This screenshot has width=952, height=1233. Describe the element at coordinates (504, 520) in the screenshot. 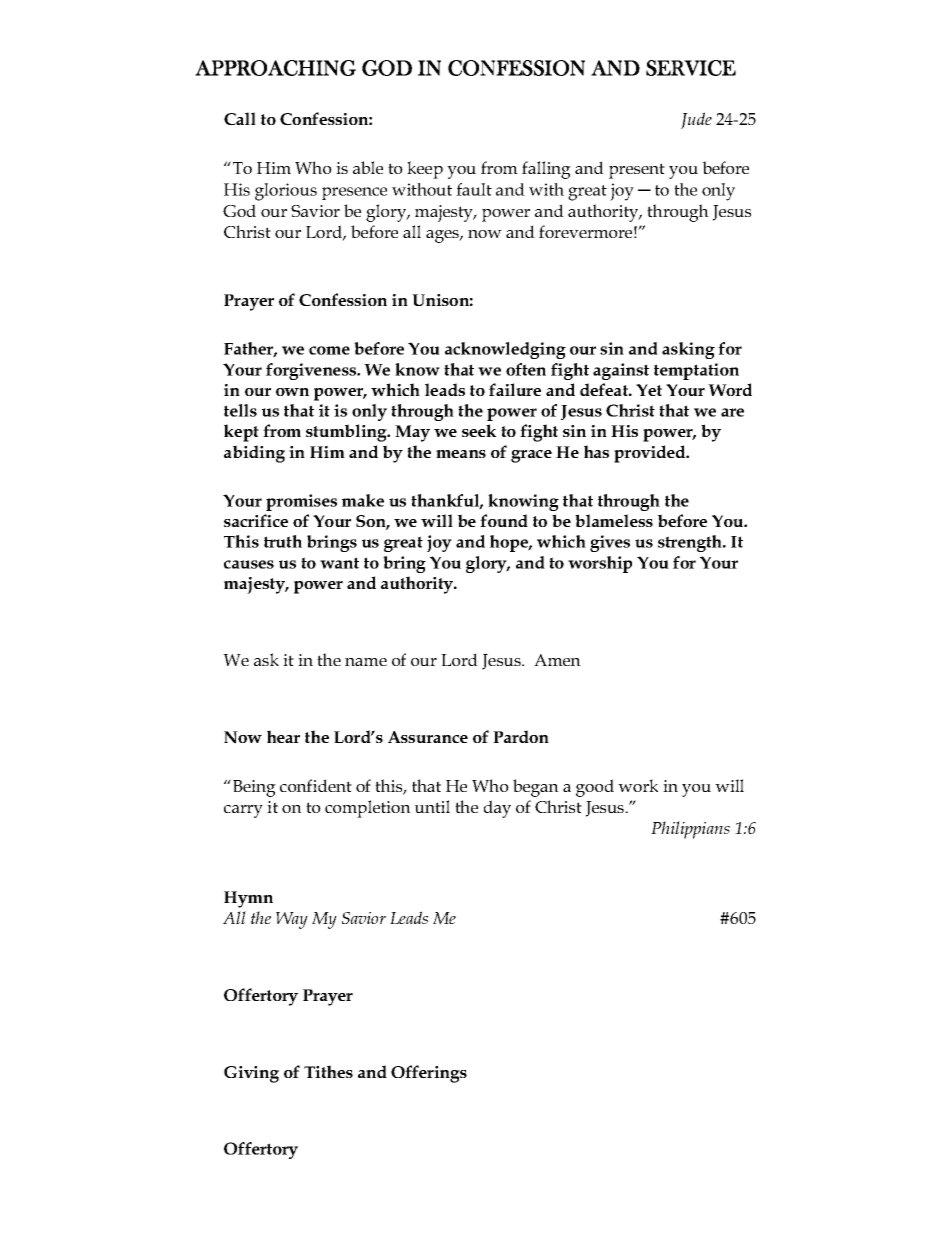

I see `found` at that location.
